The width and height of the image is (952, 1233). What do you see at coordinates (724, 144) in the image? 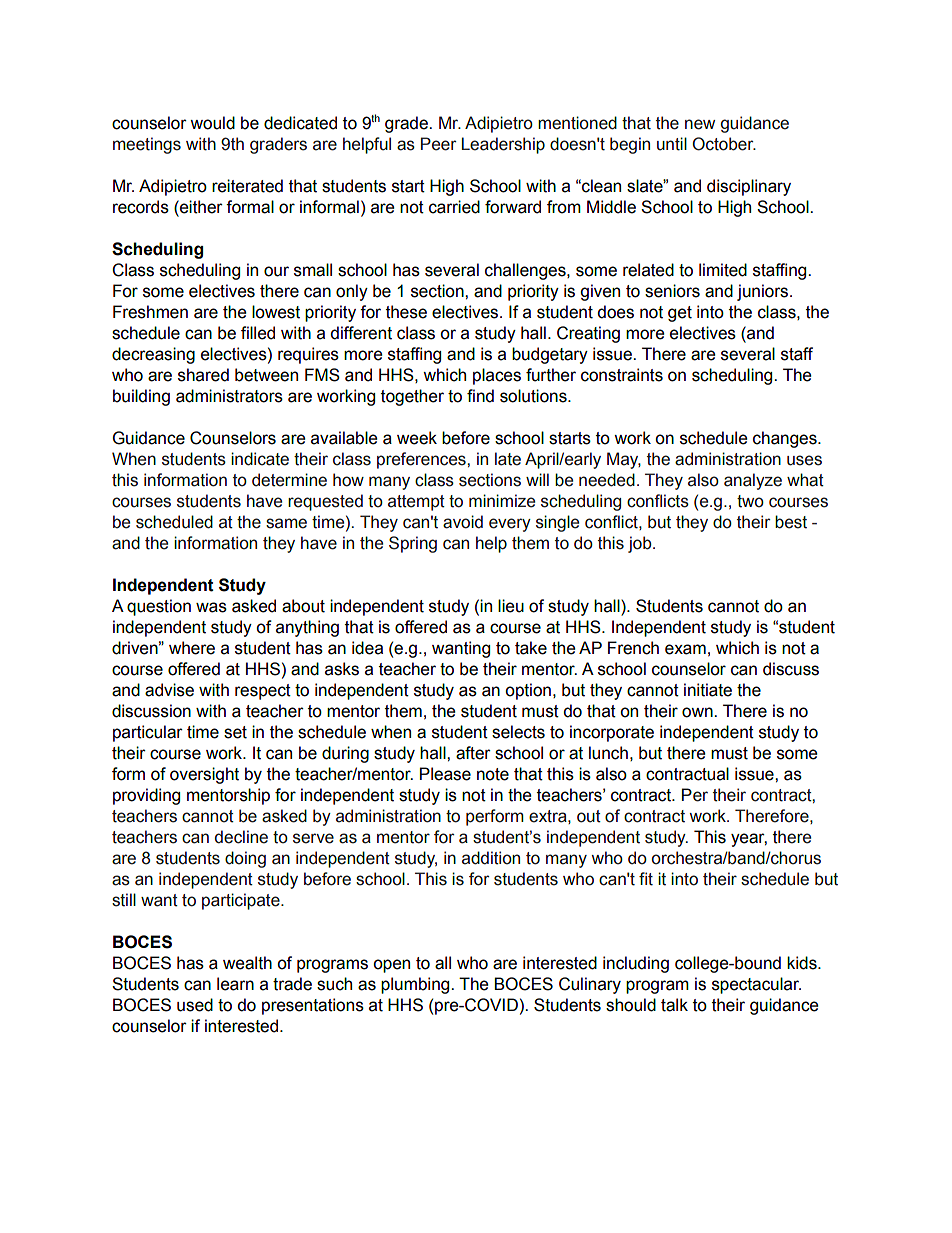
I see `October` at bounding box center [724, 144].
